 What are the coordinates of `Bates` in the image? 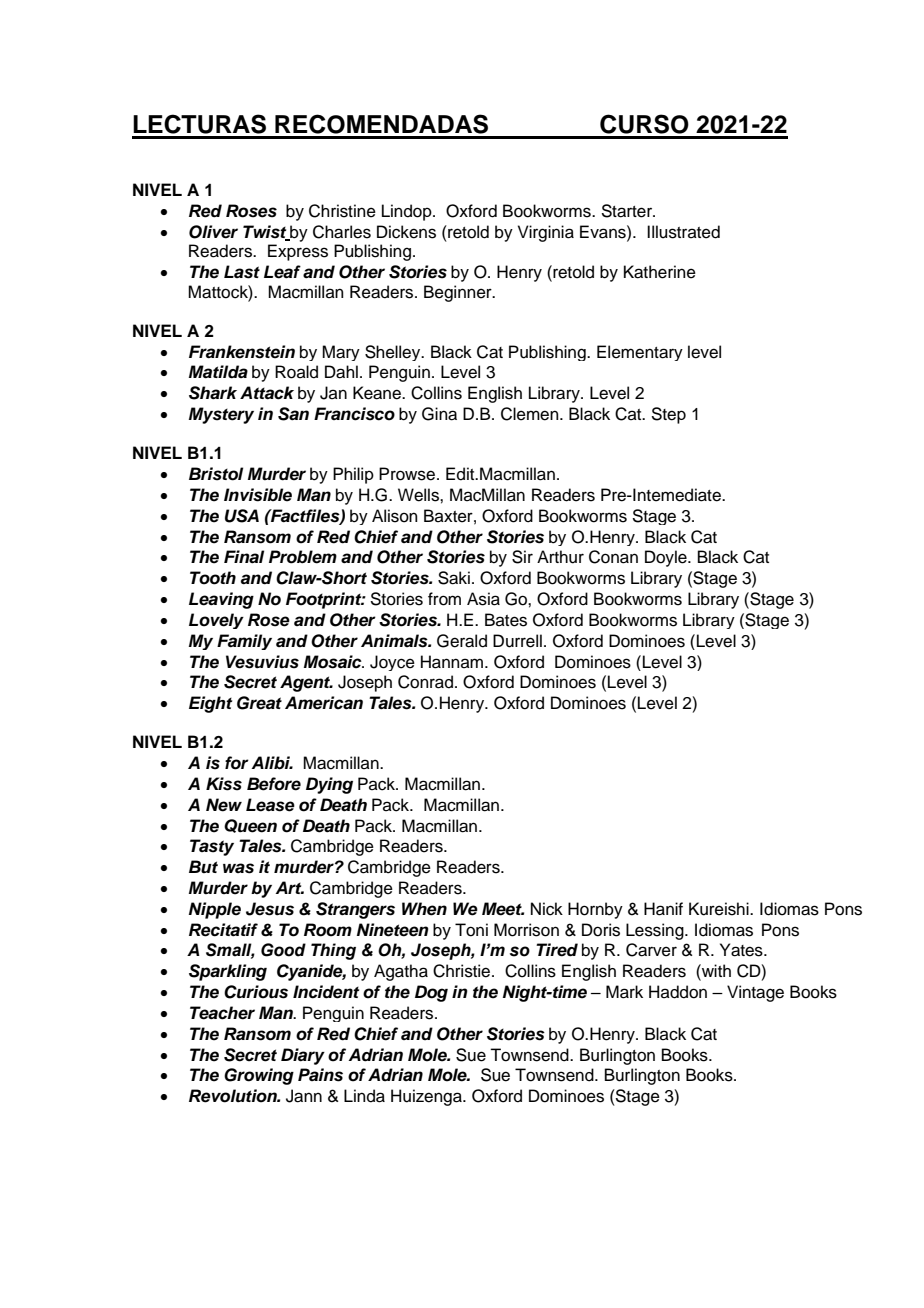 It's located at (506, 620).
